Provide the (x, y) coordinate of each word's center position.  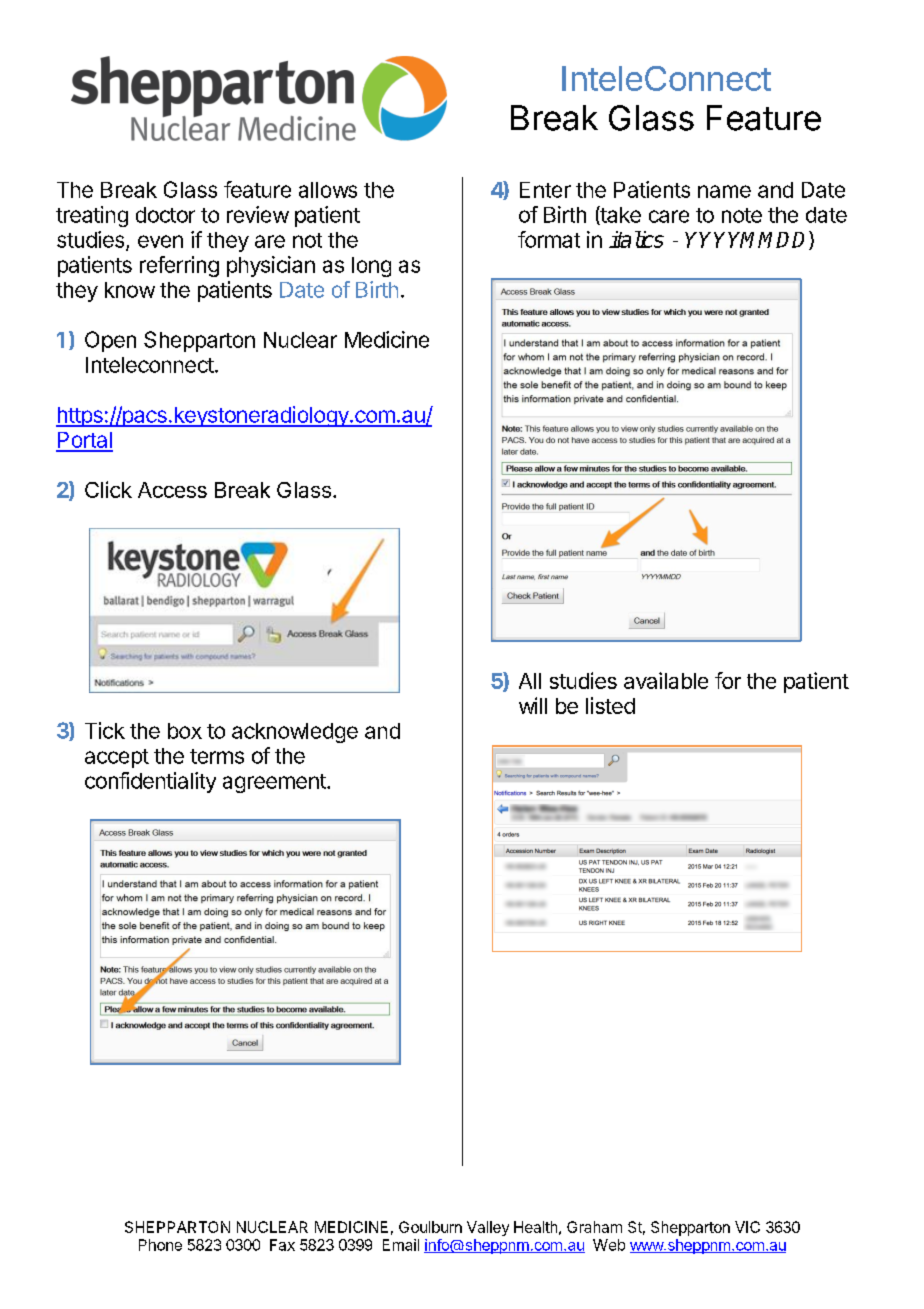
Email (401, 1245)
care (669, 216)
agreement (275, 783)
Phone (160, 1245)
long (371, 267)
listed (610, 705)
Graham (594, 1227)
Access (172, 490)
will (533, 705)
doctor (165, 215)
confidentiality (150, 782)
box (185, 731)
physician (271, 266)
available (666, 680)
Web (609, 1245)
